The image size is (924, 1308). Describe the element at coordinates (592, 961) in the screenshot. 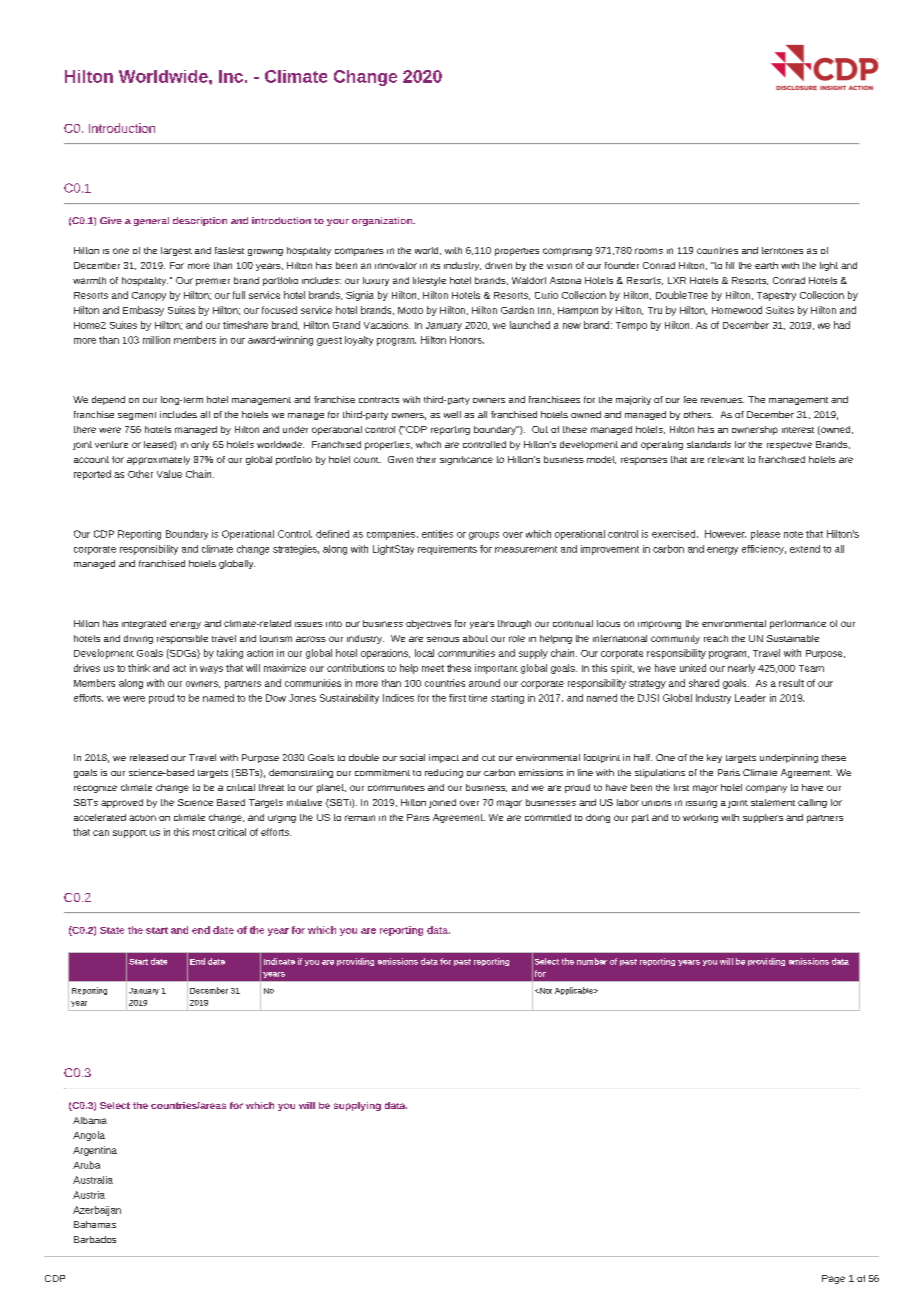

I see `number` at that location.
